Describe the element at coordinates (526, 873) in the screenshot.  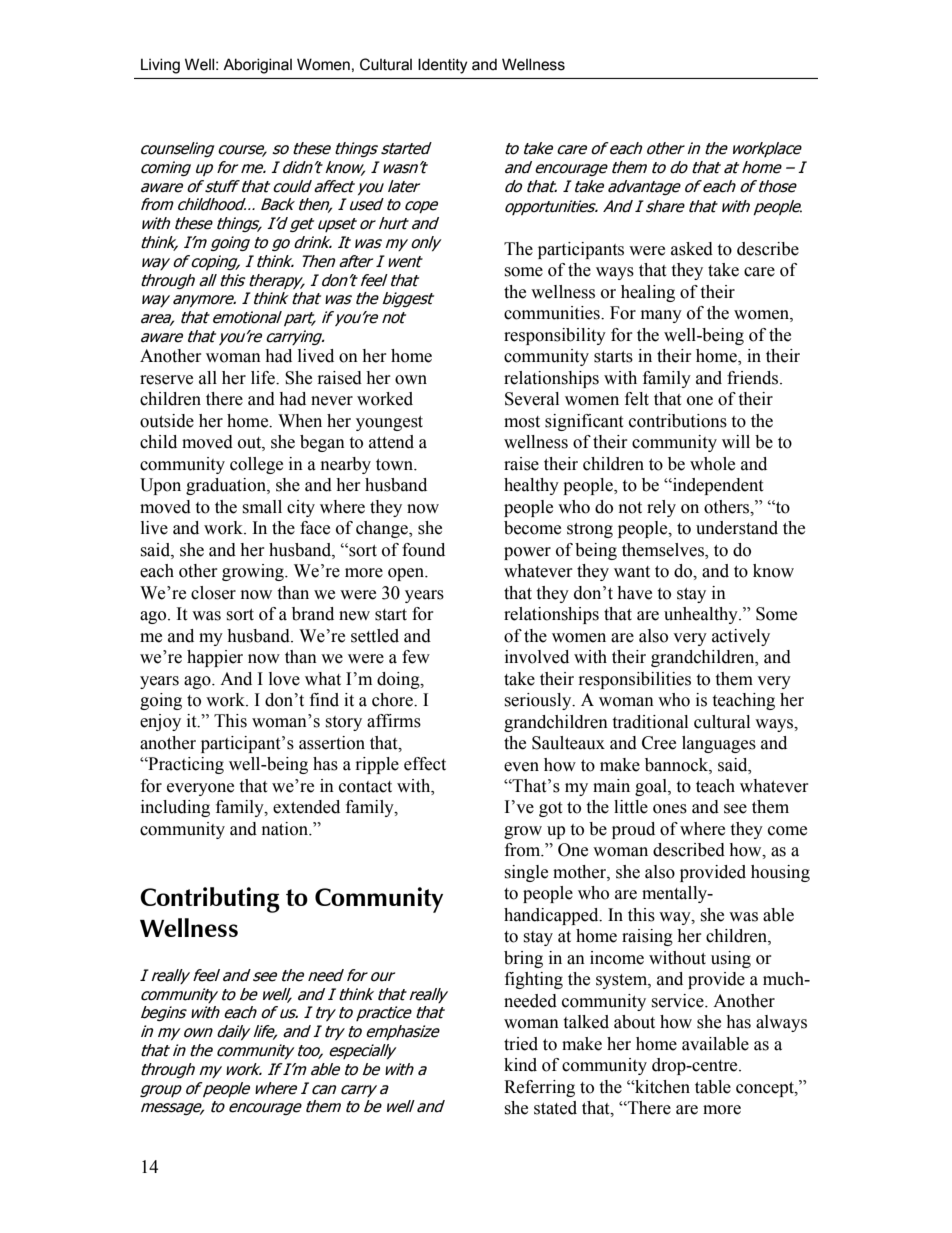
I see `single` at that location.
